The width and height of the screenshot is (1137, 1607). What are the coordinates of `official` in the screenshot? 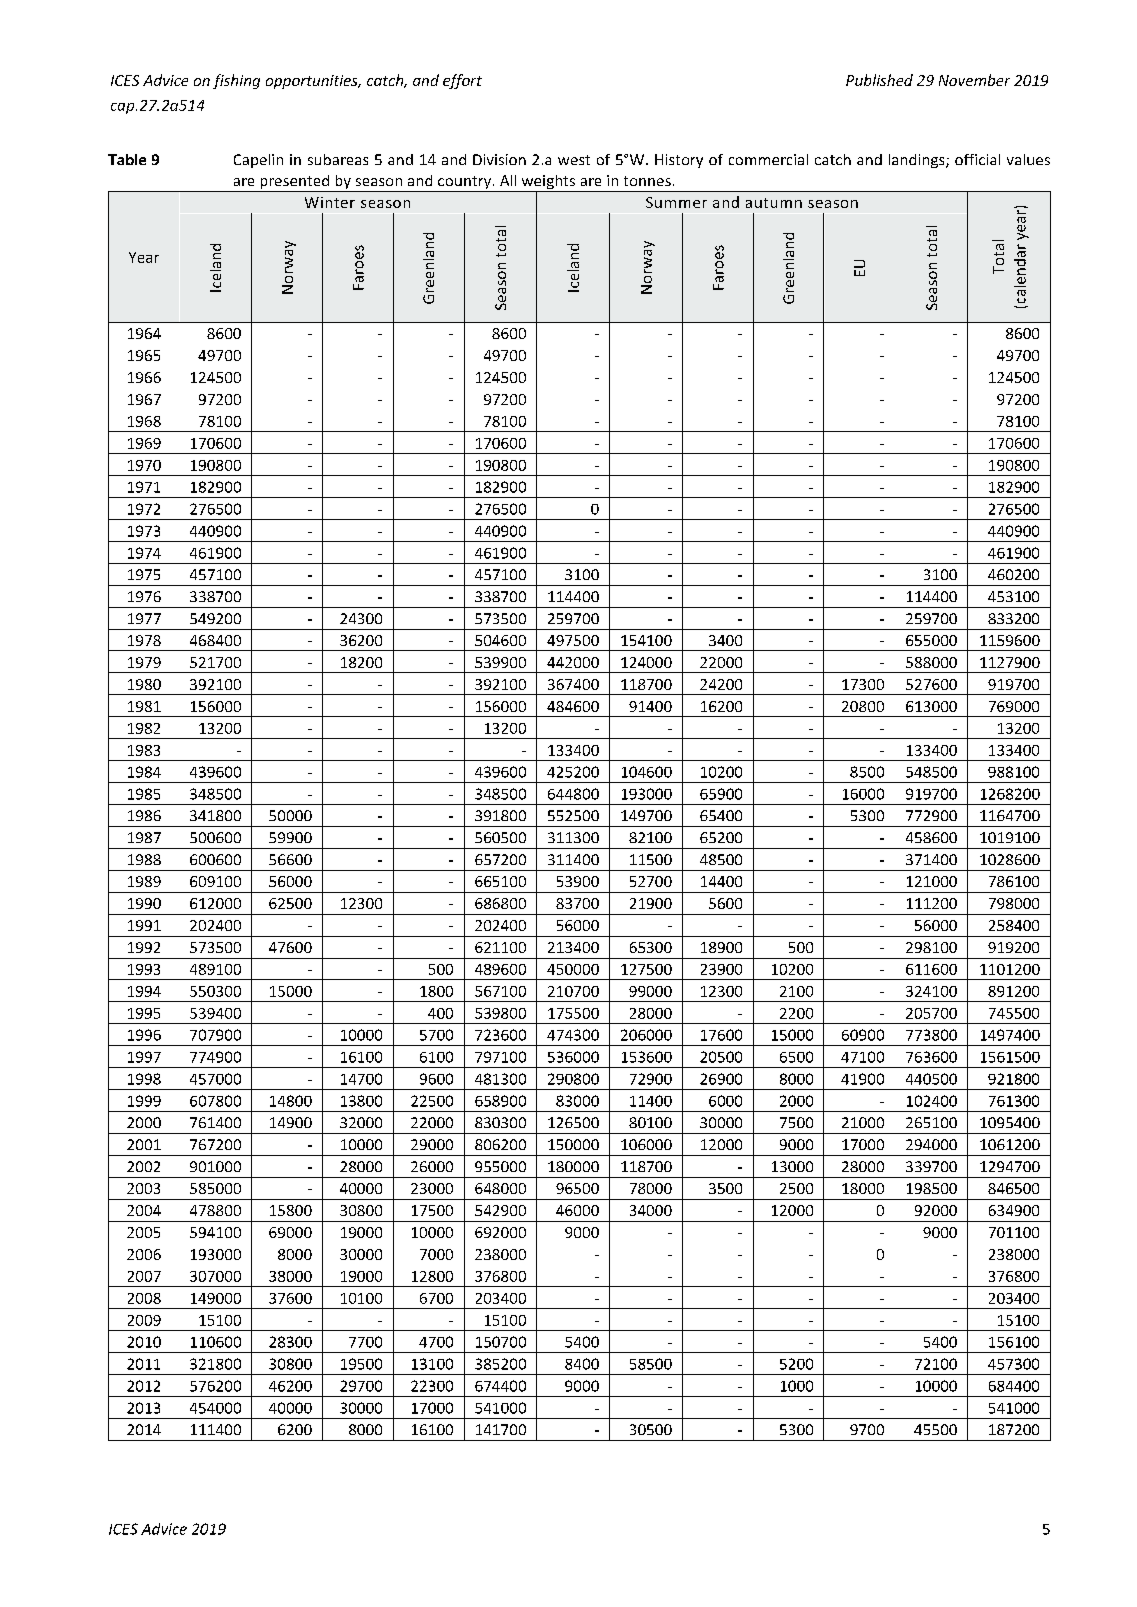 It's located at (977, 159).
